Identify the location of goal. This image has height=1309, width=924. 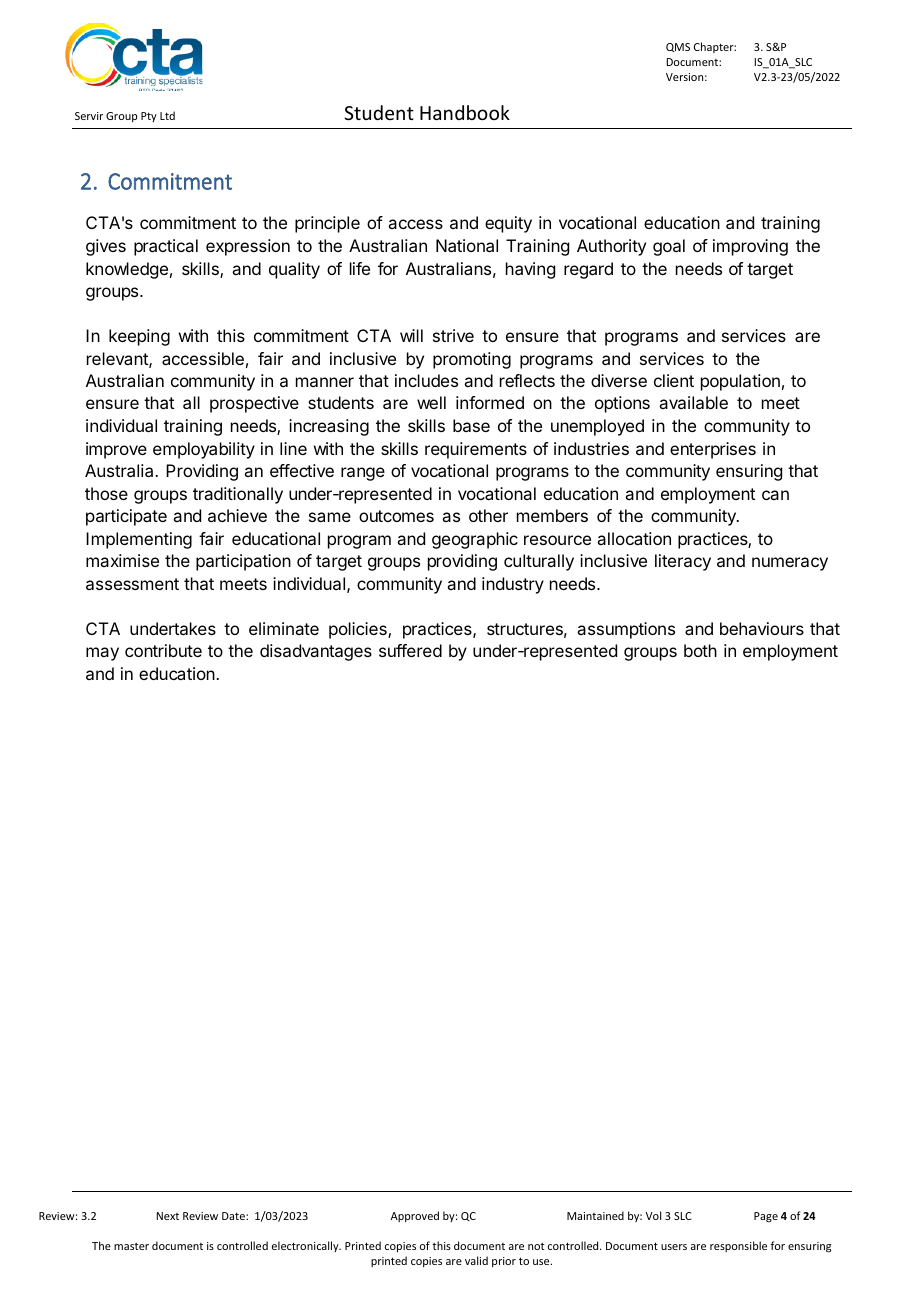
(669, 247).
